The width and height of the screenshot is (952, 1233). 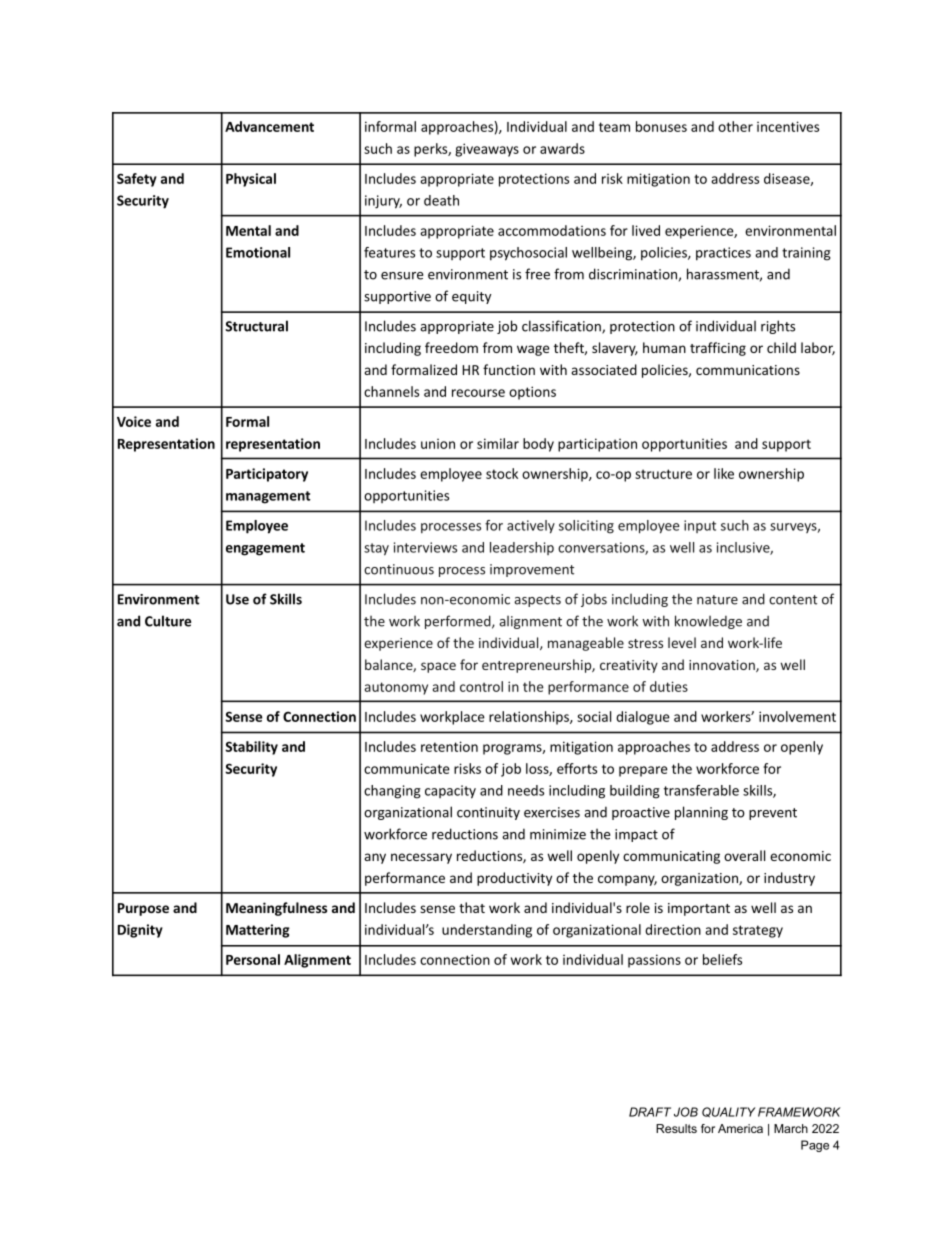 What do you see at coordinates (438, 667) in the screenshot?
I see `space` at bounding box center [438, 667].
